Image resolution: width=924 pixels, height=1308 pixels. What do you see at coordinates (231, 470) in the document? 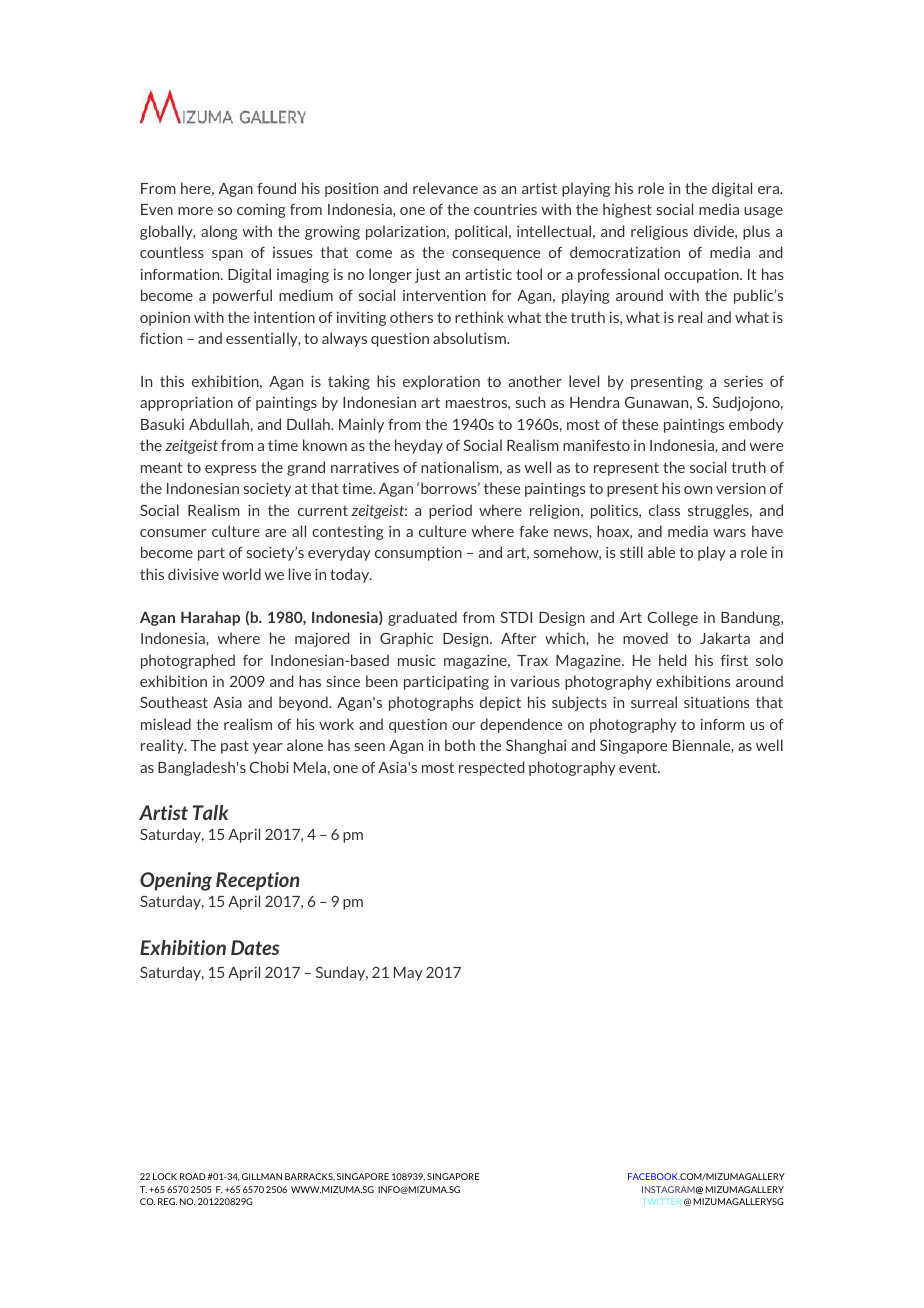
I see `express` at bounding box center [231, 470].
